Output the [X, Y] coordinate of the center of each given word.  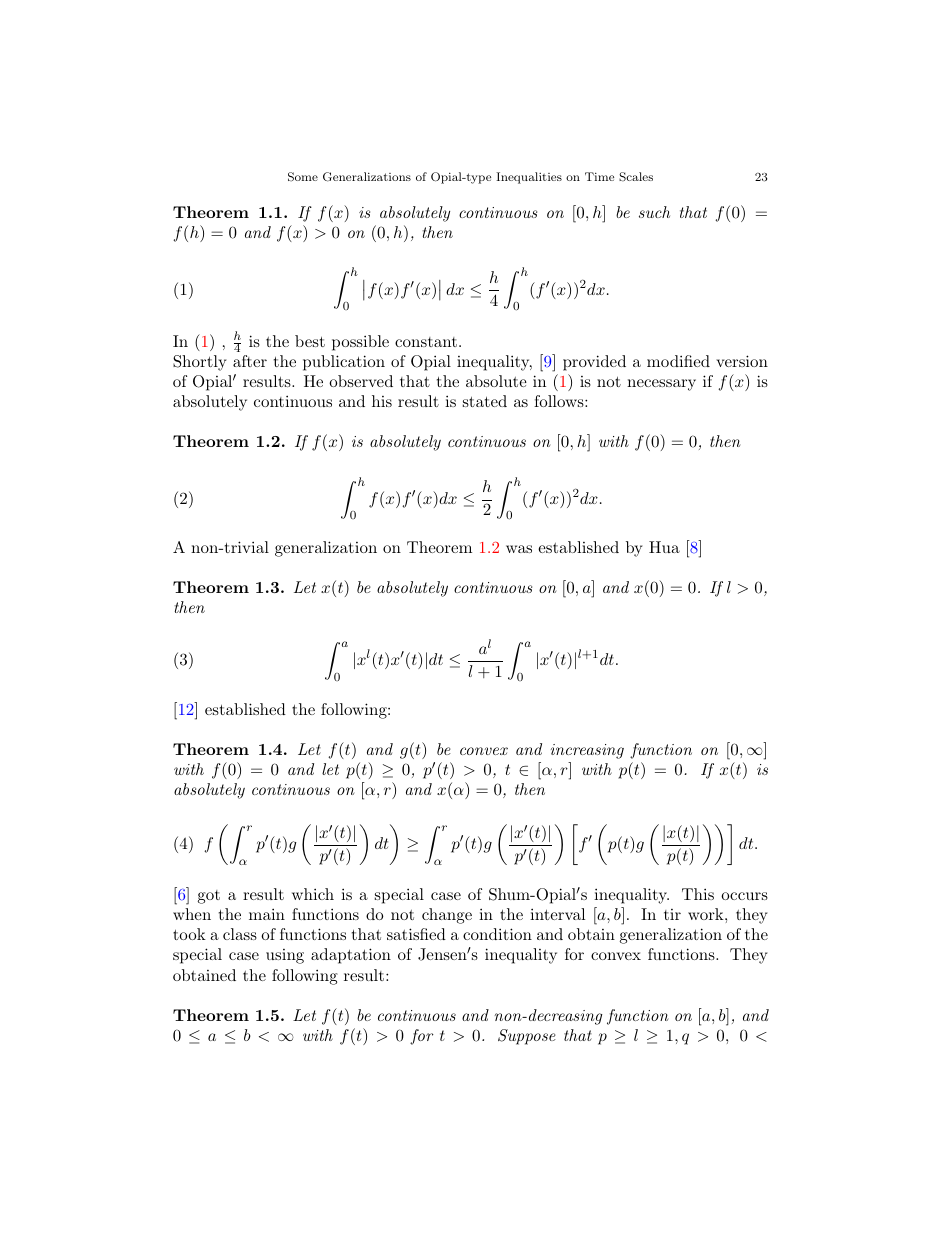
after [250, 361]
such [654, 212]
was [519, 549]
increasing [587, 751]
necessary [661, 385]
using [285, 956]
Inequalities [529, 178]
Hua [664, 547]
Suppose [527, 1037]
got [209, 897]
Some [303, 177]
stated [485, 401]
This [698, 894]
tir [672, 914]
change [447, 916]
